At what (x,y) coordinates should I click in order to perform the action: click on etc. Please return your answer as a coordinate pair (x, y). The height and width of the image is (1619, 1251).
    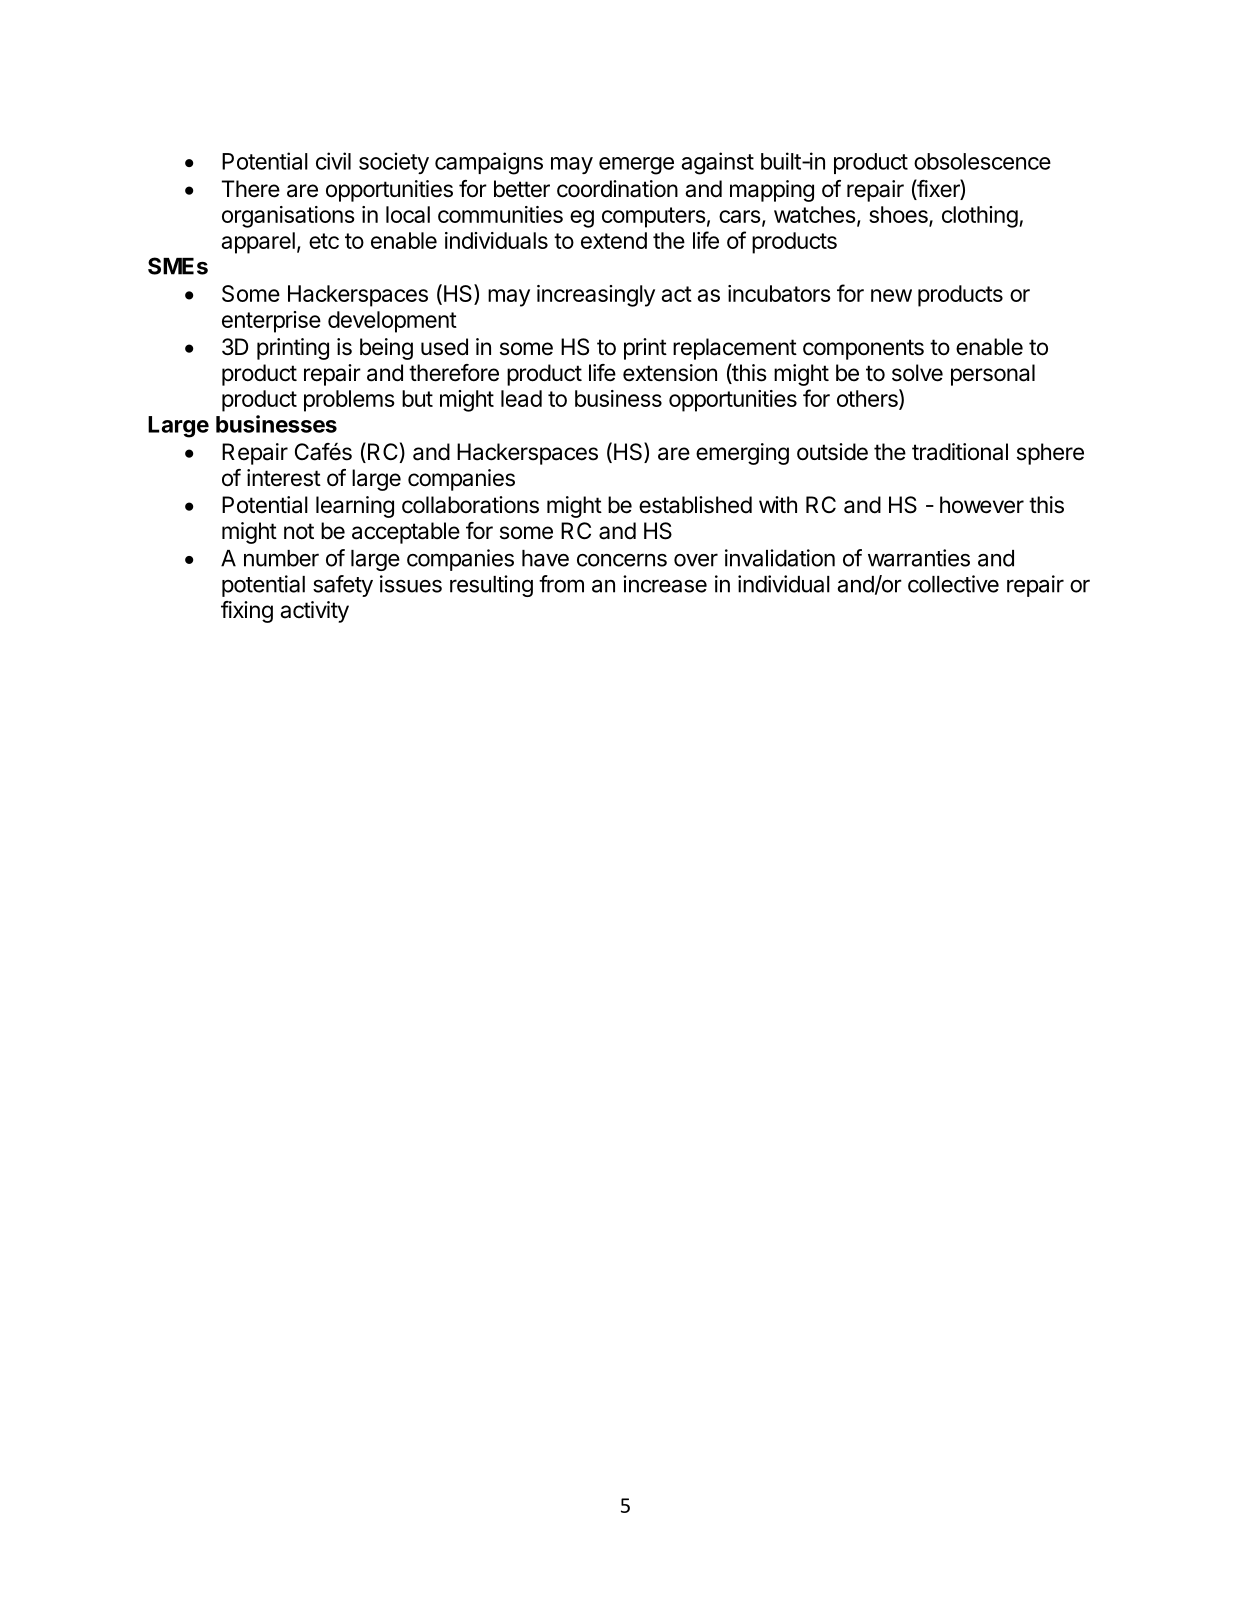
    Looking at the image, I should click on (324, 241).
